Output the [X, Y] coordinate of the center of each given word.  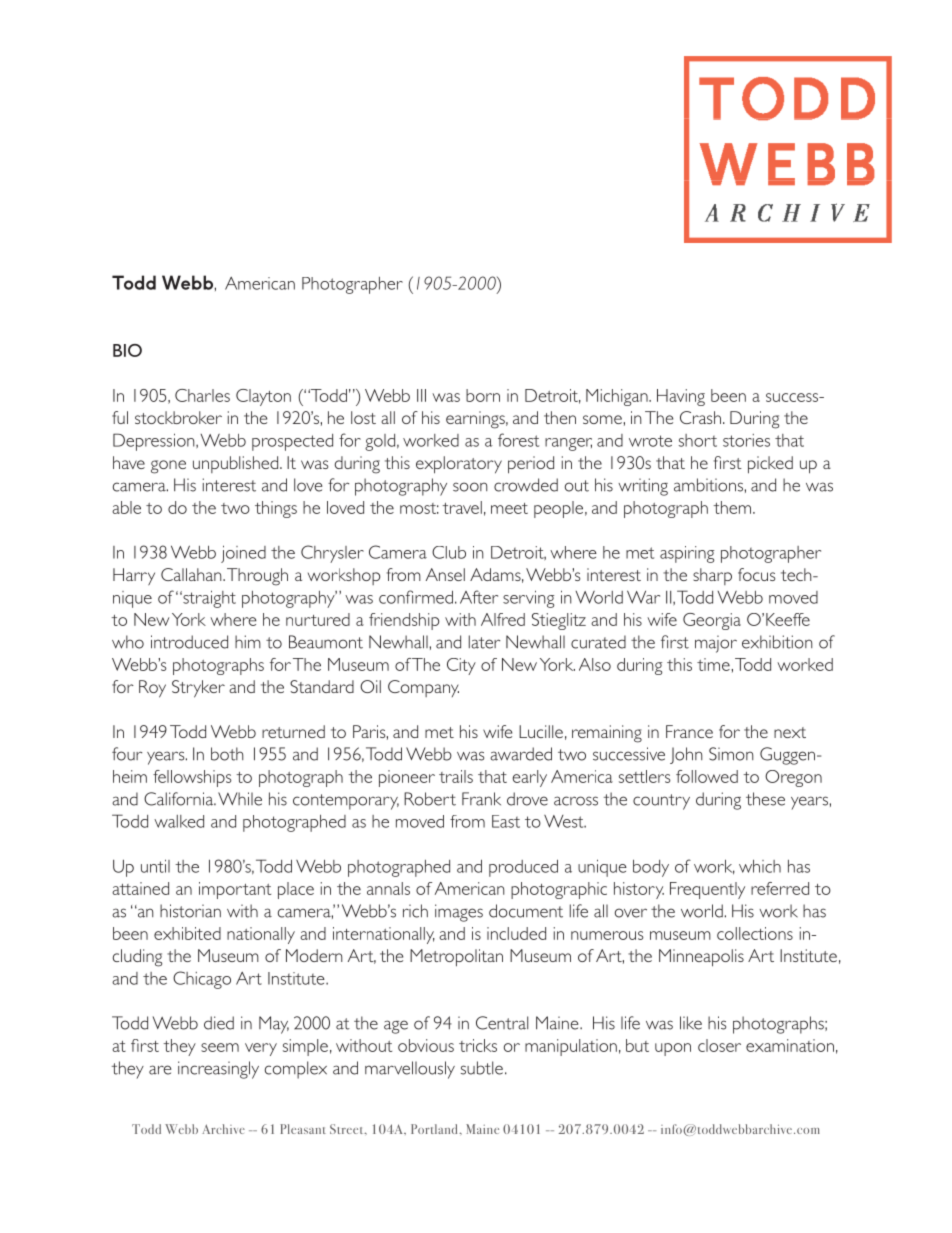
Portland [435, 1129]
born [483, 395]
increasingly [218, 1070]
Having [681, 397]
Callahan [192, 574]
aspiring [687, 554]
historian [190, 911]
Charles [202, 395]
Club [449, 552]
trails [456, 776]
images [459, 913]
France [689, 731]
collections [755, 933]
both [227, 754]
